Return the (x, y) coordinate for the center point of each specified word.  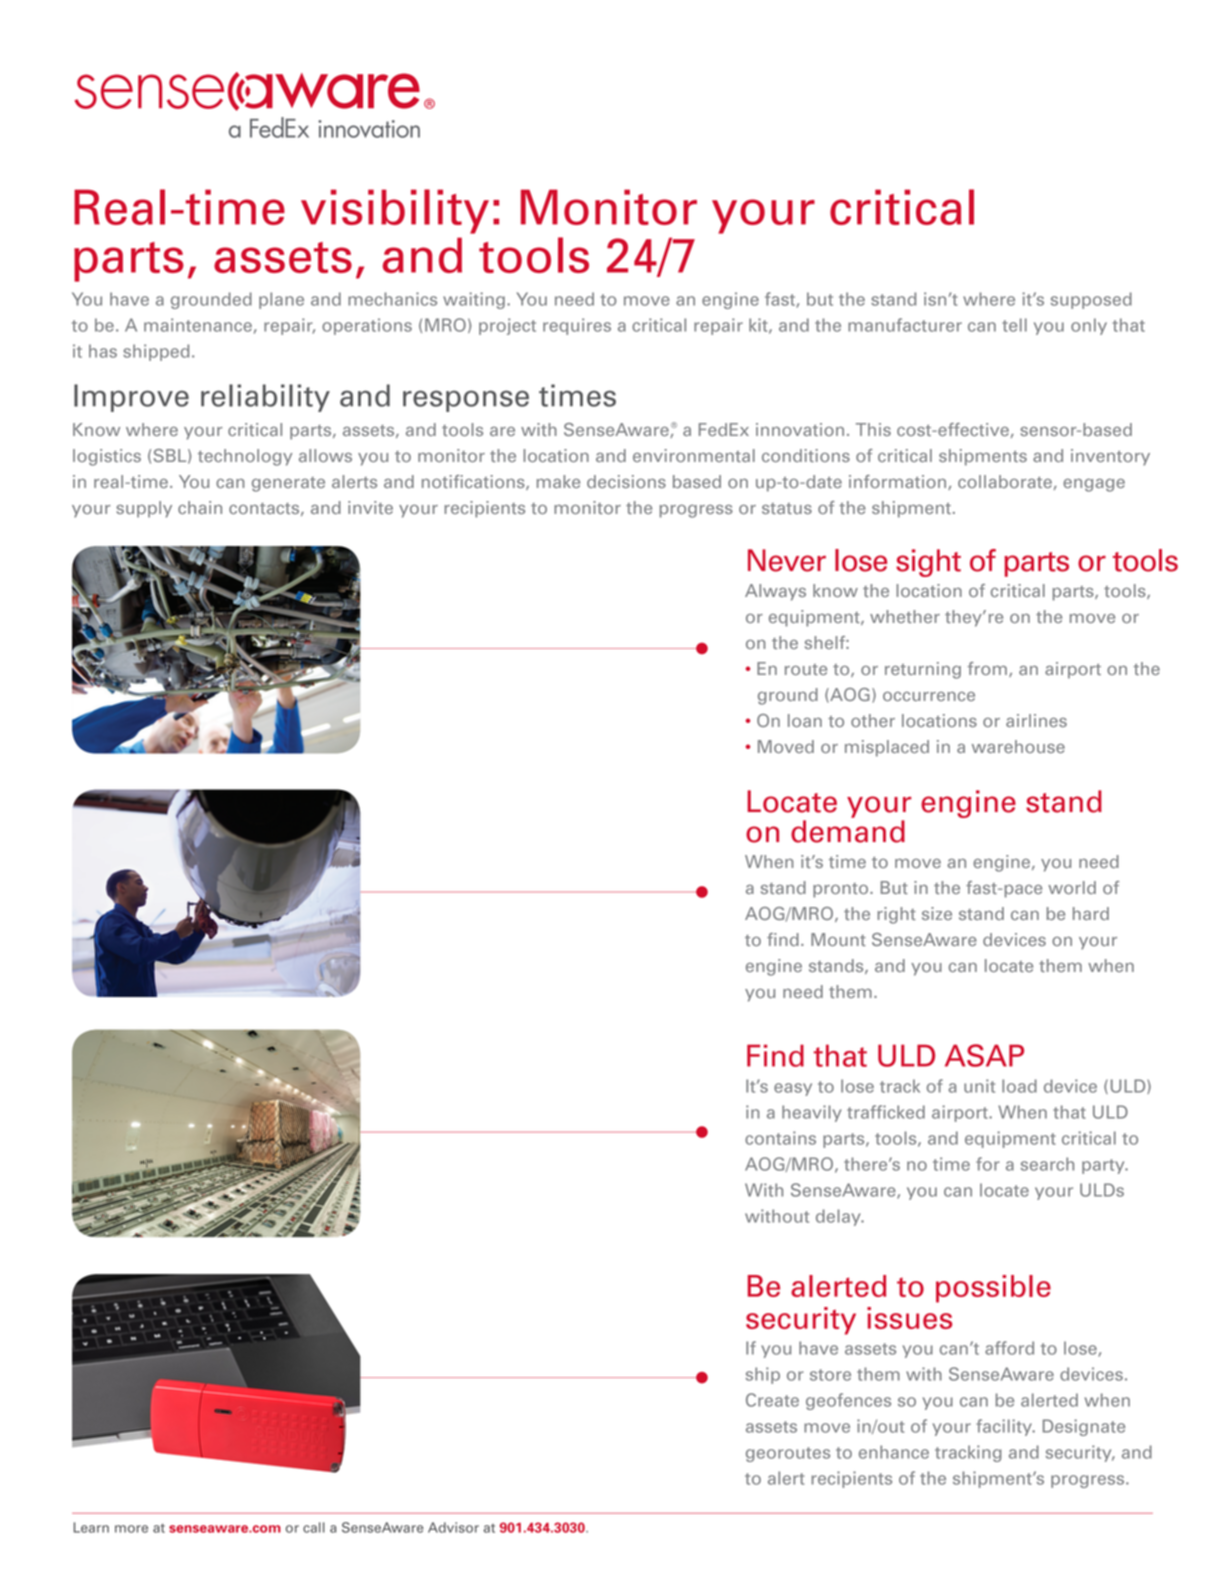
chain (200, 507)
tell (1014, 325)
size (937, 913)
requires (577, 326)
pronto (842, 890)
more (131, 1529)
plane (281, 300)
